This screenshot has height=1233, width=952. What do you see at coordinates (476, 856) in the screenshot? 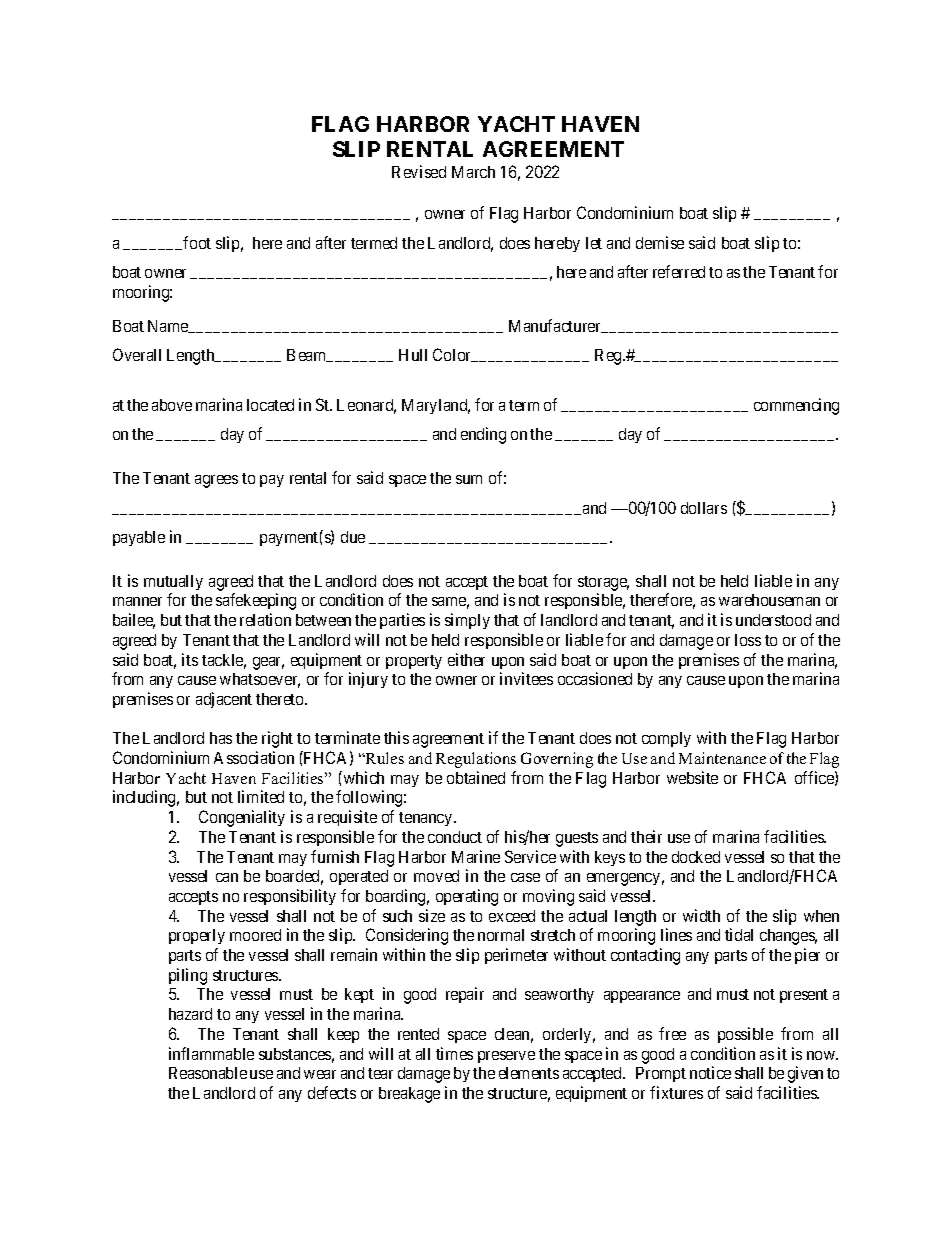
I see `Marine` at bounding box center [476, 856].
